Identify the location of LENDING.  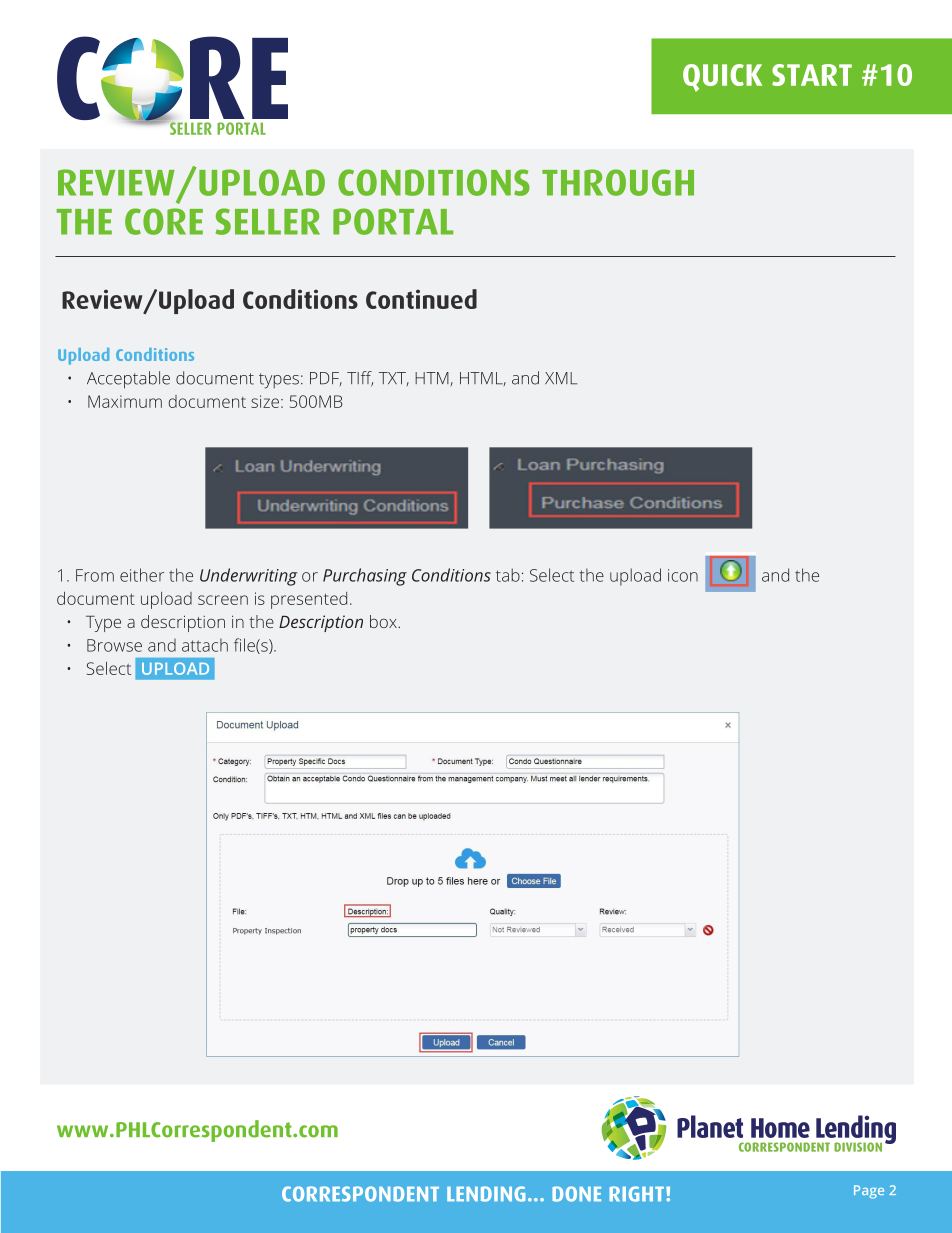
(486, 1194).
